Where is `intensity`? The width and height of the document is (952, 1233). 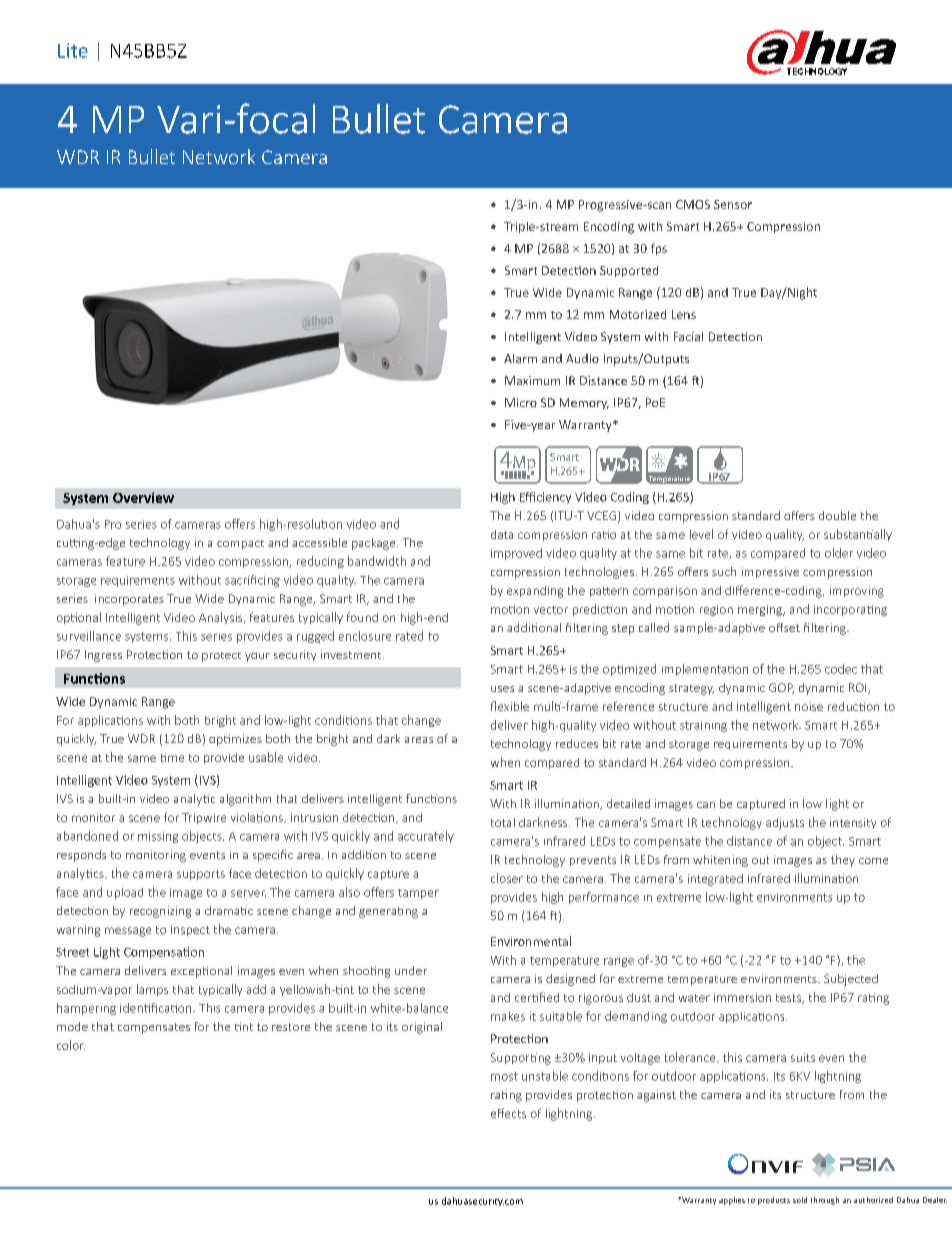
intensity is located at coordinates (853, 823).
